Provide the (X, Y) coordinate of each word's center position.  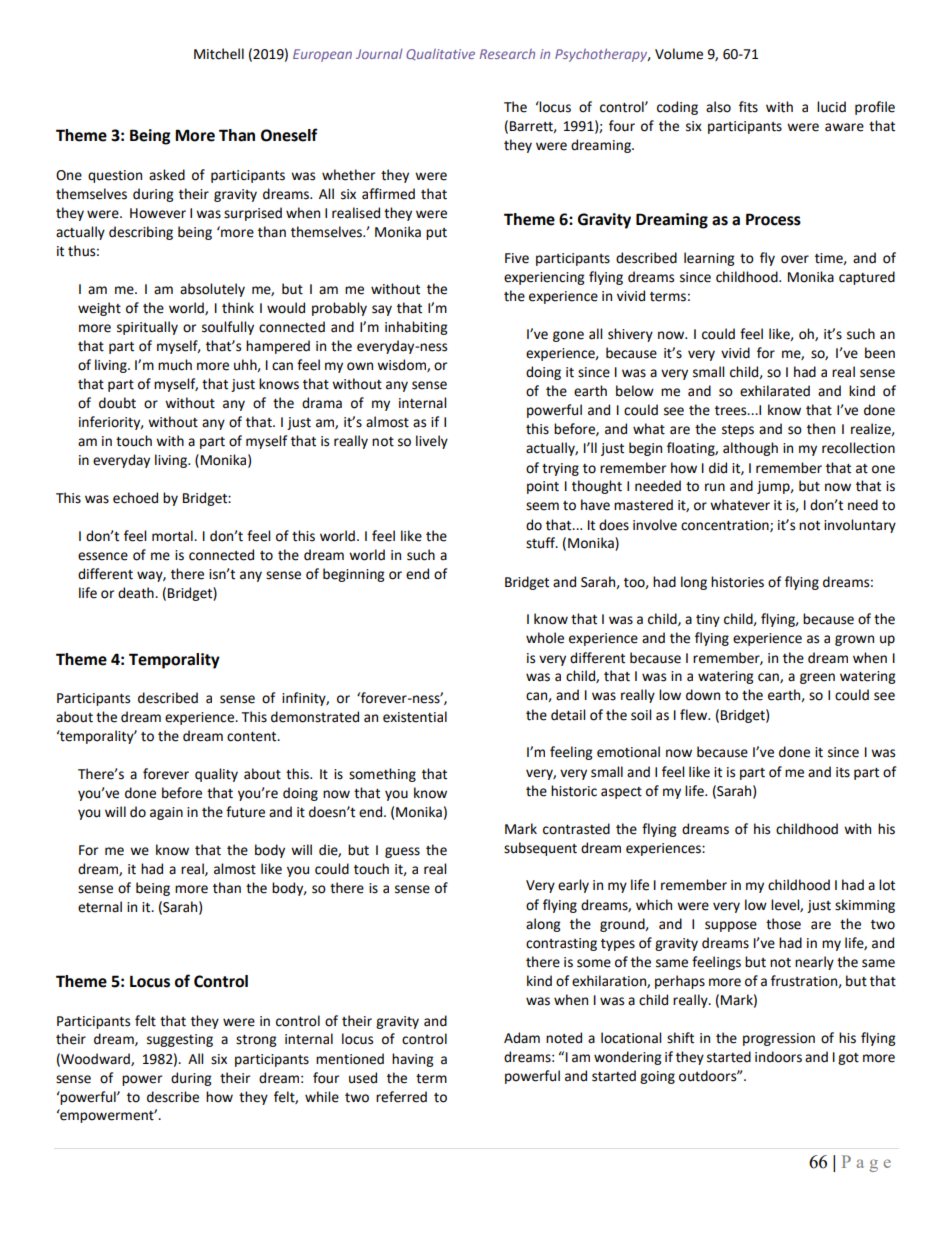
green (817, 678)
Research (507, 54)
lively (432, 442)
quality (216, 775)
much (175, 365)
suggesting (180, 1040)
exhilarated (775, 391)
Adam (522, 1038)
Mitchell (219, 54)
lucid (831, 107)
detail (568, 715)
